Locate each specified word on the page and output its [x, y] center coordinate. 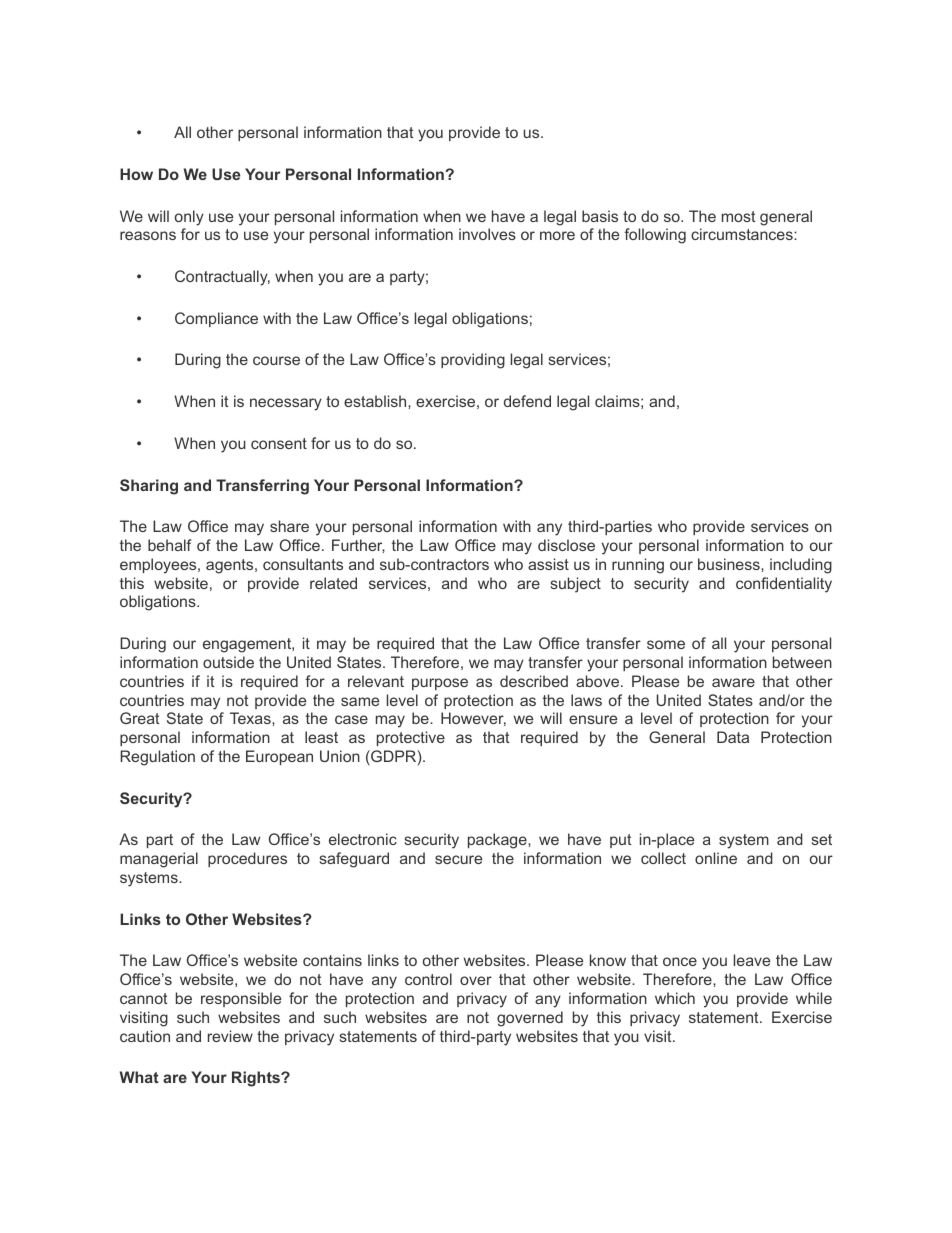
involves [487, 234]
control [428, 979]
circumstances [743, 234]
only [189, 218]
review [230, 1036]
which [675, 998]
